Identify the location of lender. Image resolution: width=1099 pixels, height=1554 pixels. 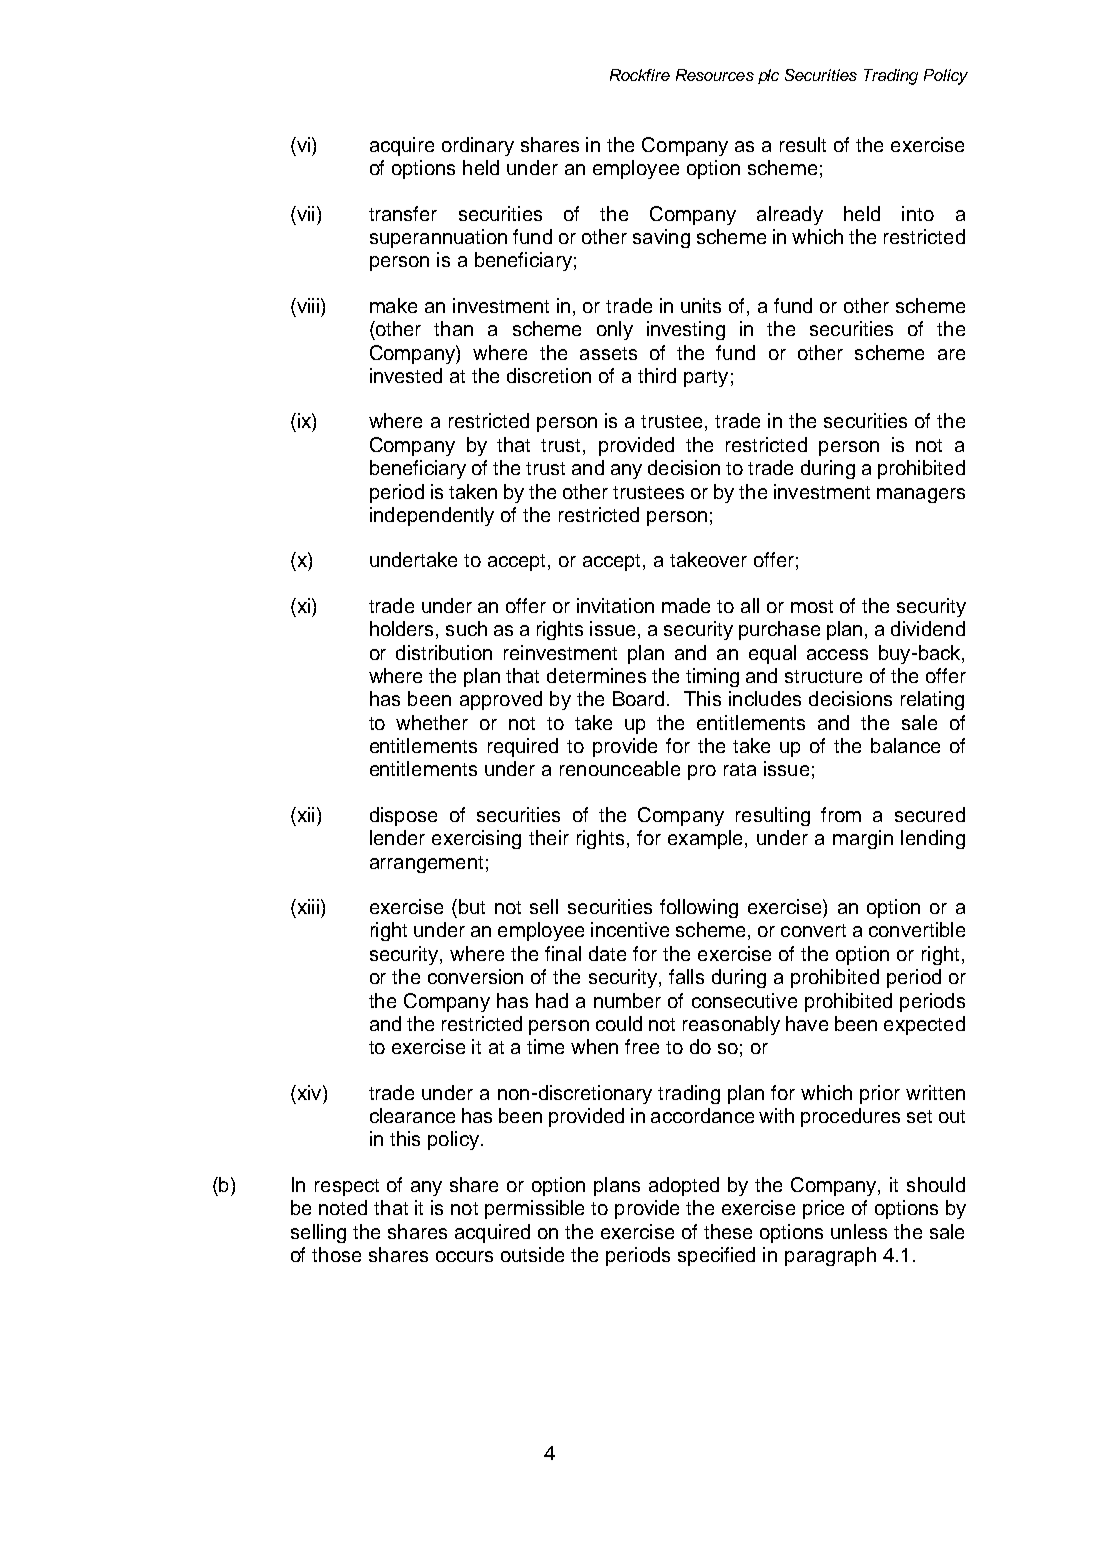
(397, 837).
